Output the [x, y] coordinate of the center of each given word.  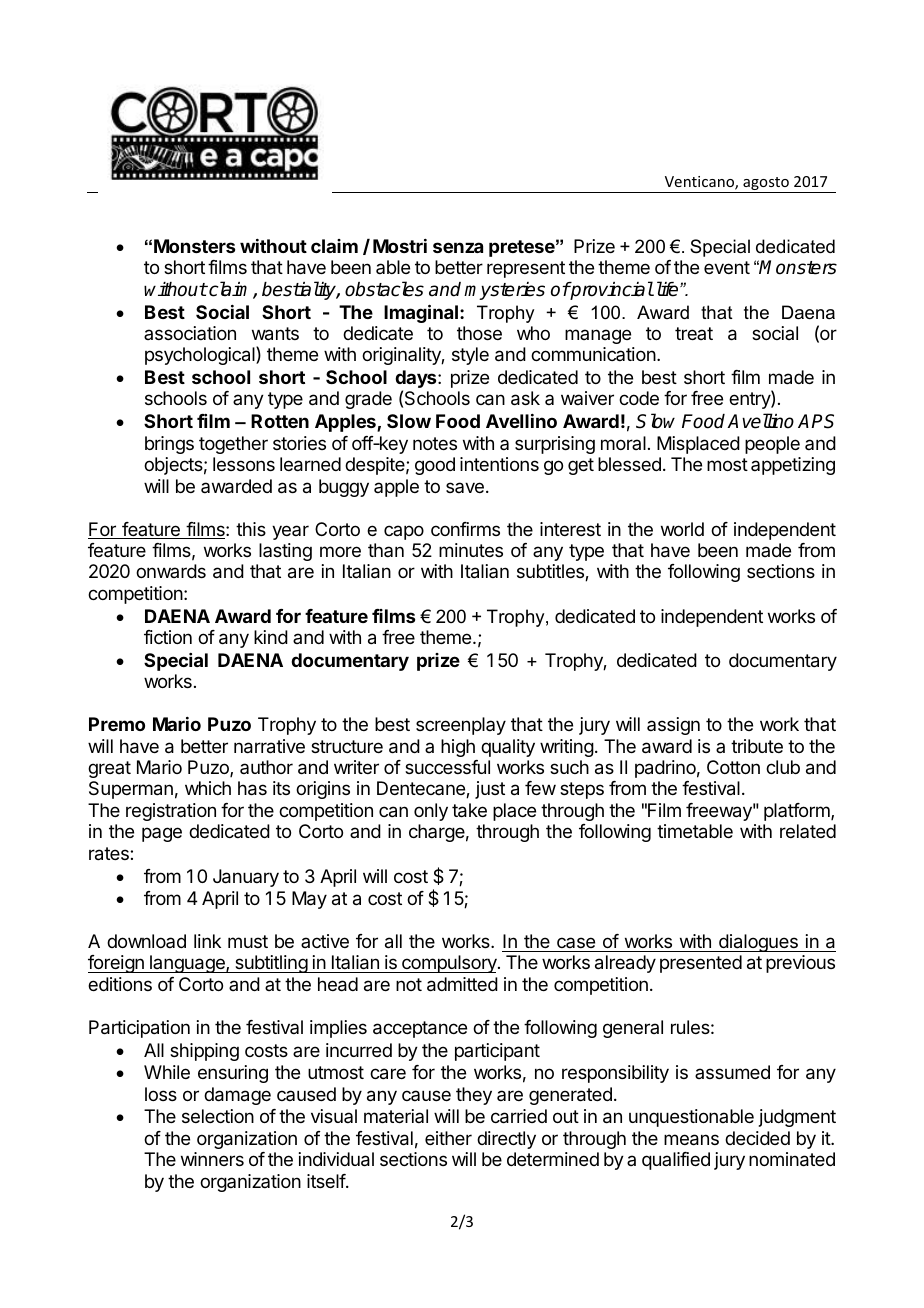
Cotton [733, 767]
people [772, 445]
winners [212, 1159]
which [208, 788]
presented [701, 964]
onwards [171, 571]
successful [447, 767]
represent [526, 269]
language [187, 964]
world [682, 529]
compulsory [449, 964]
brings [169, 445]
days [417, 380]
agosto [766, 185]
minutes [471, 550]
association [190, 333]
